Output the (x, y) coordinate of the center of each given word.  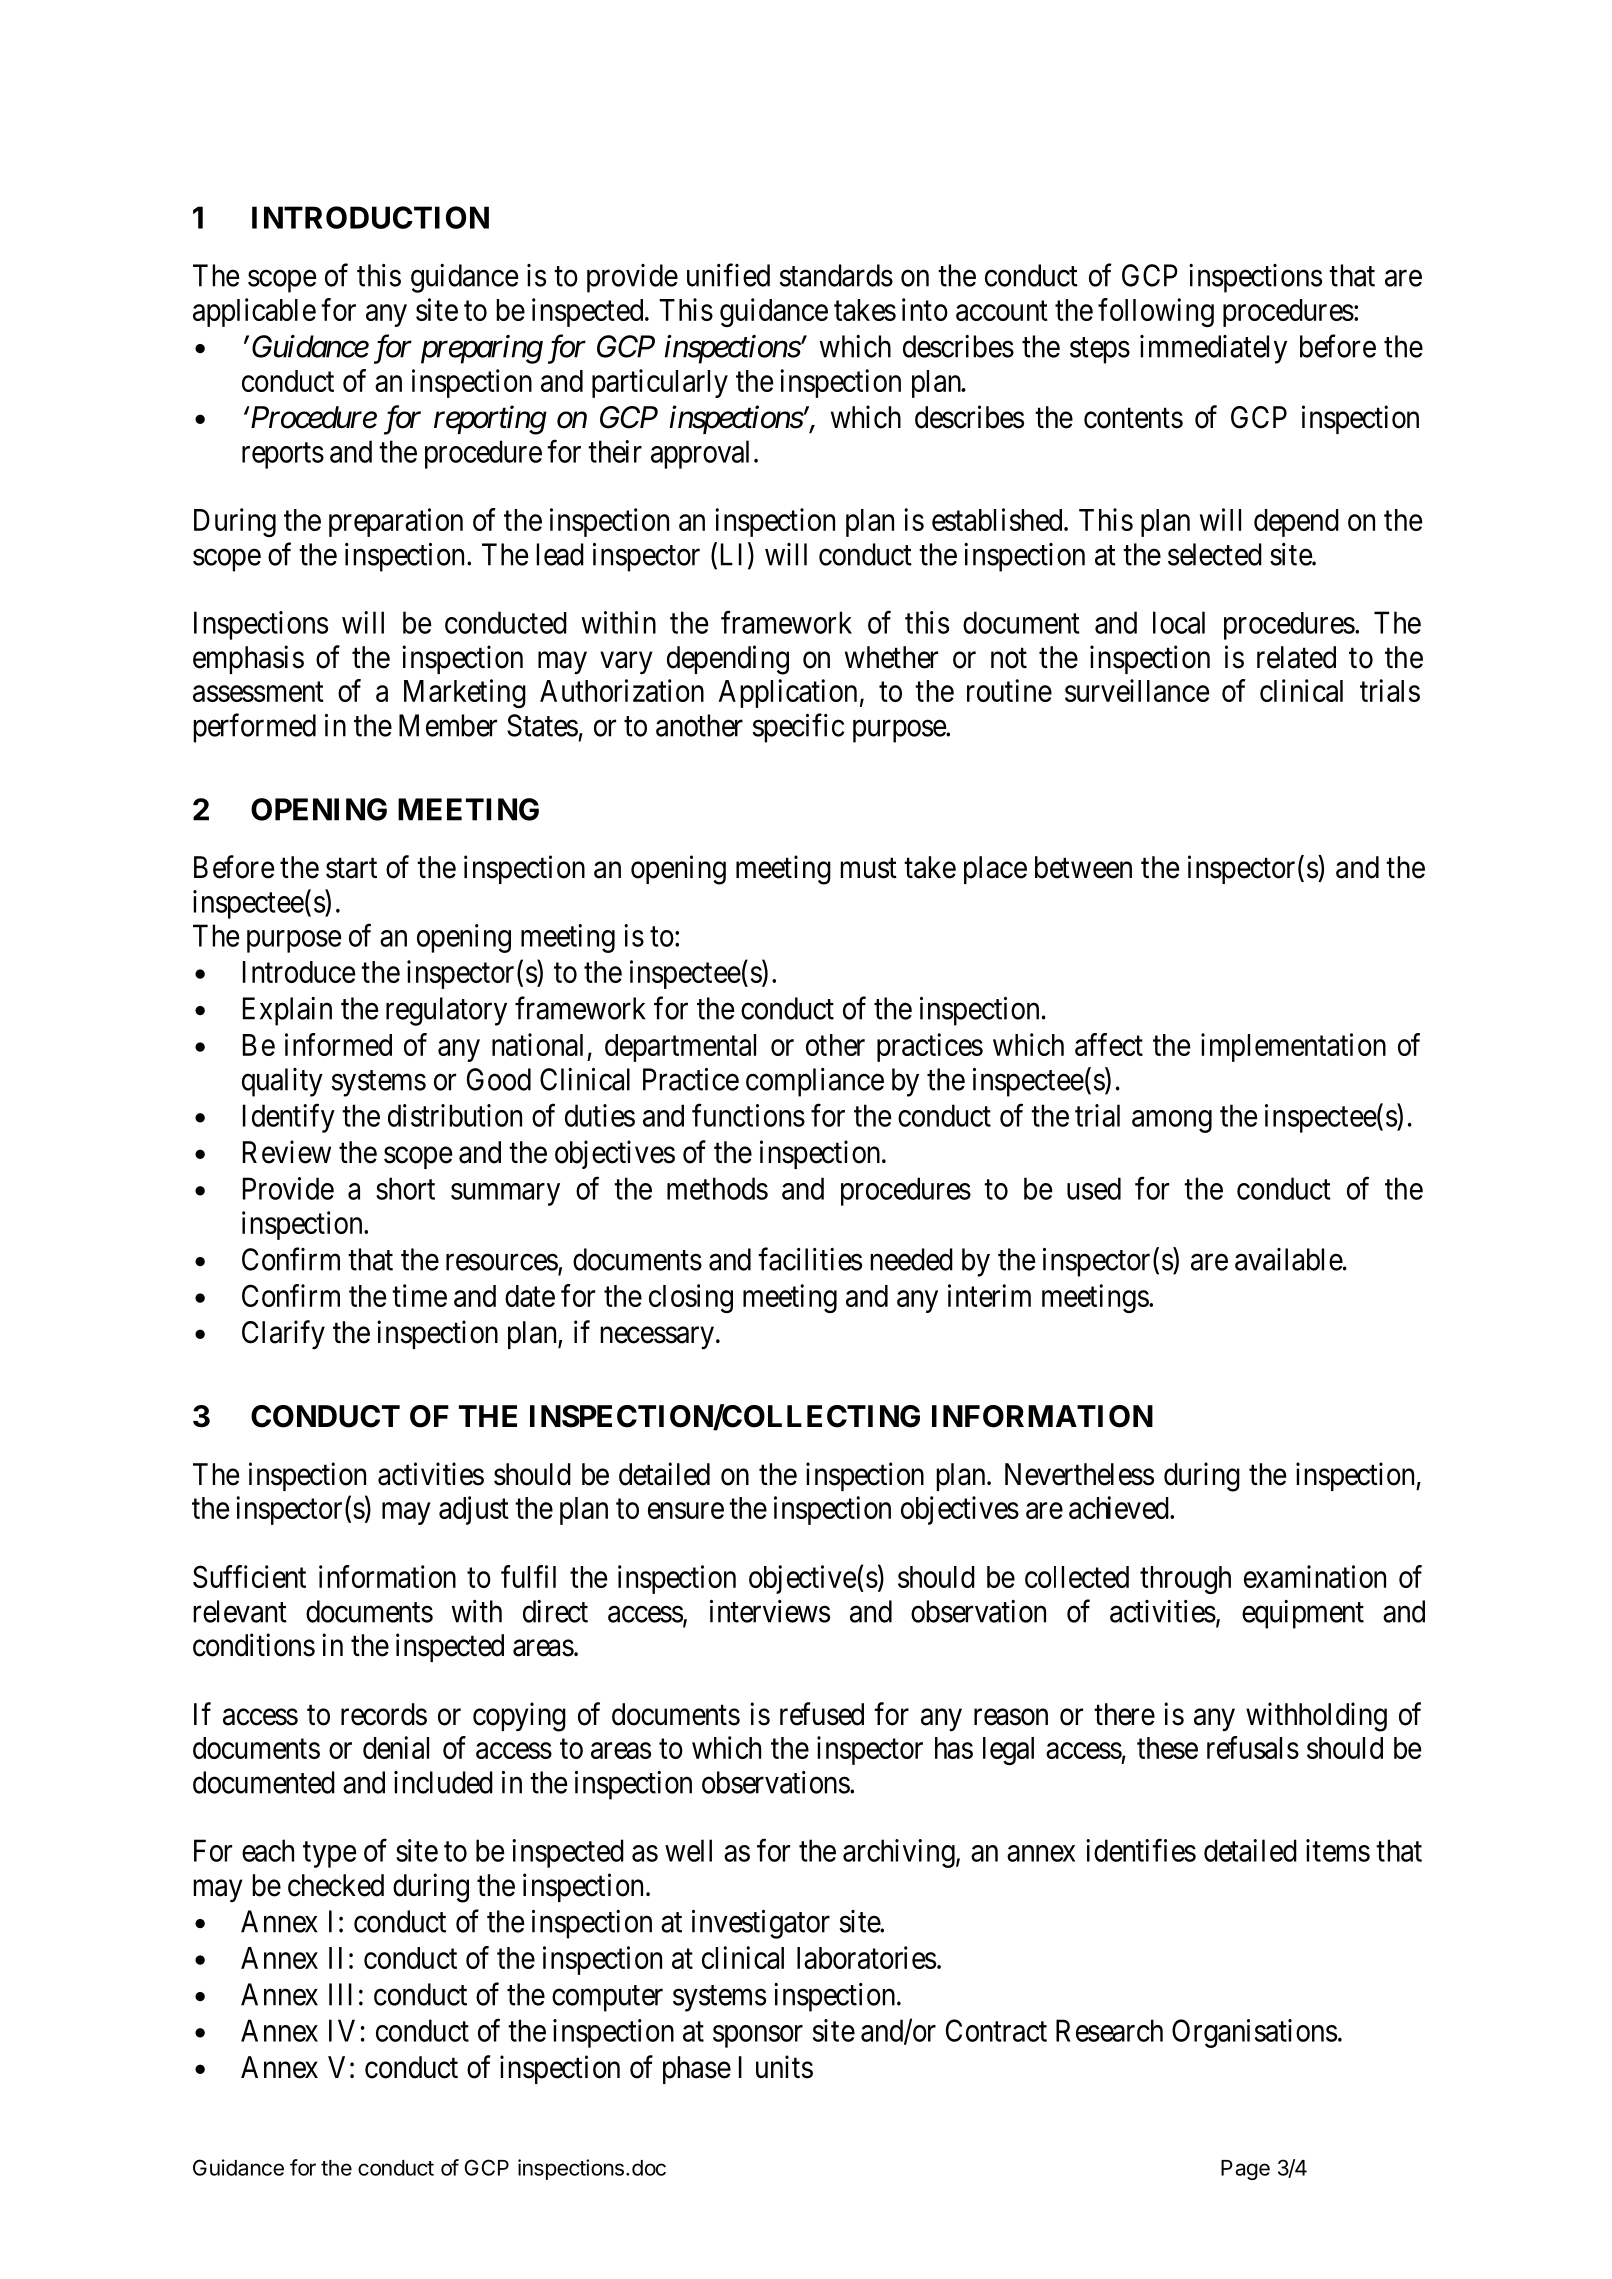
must (868, 868)
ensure (686, 1510)
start (351, 868)
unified (728, 275)
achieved (1120, 1507)
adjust (474, 1510)
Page (1245, 2170)
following (1156, 312)
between (1083, 867)
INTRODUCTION (370, 217)
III (340, 1994)
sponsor (758, 2036)
